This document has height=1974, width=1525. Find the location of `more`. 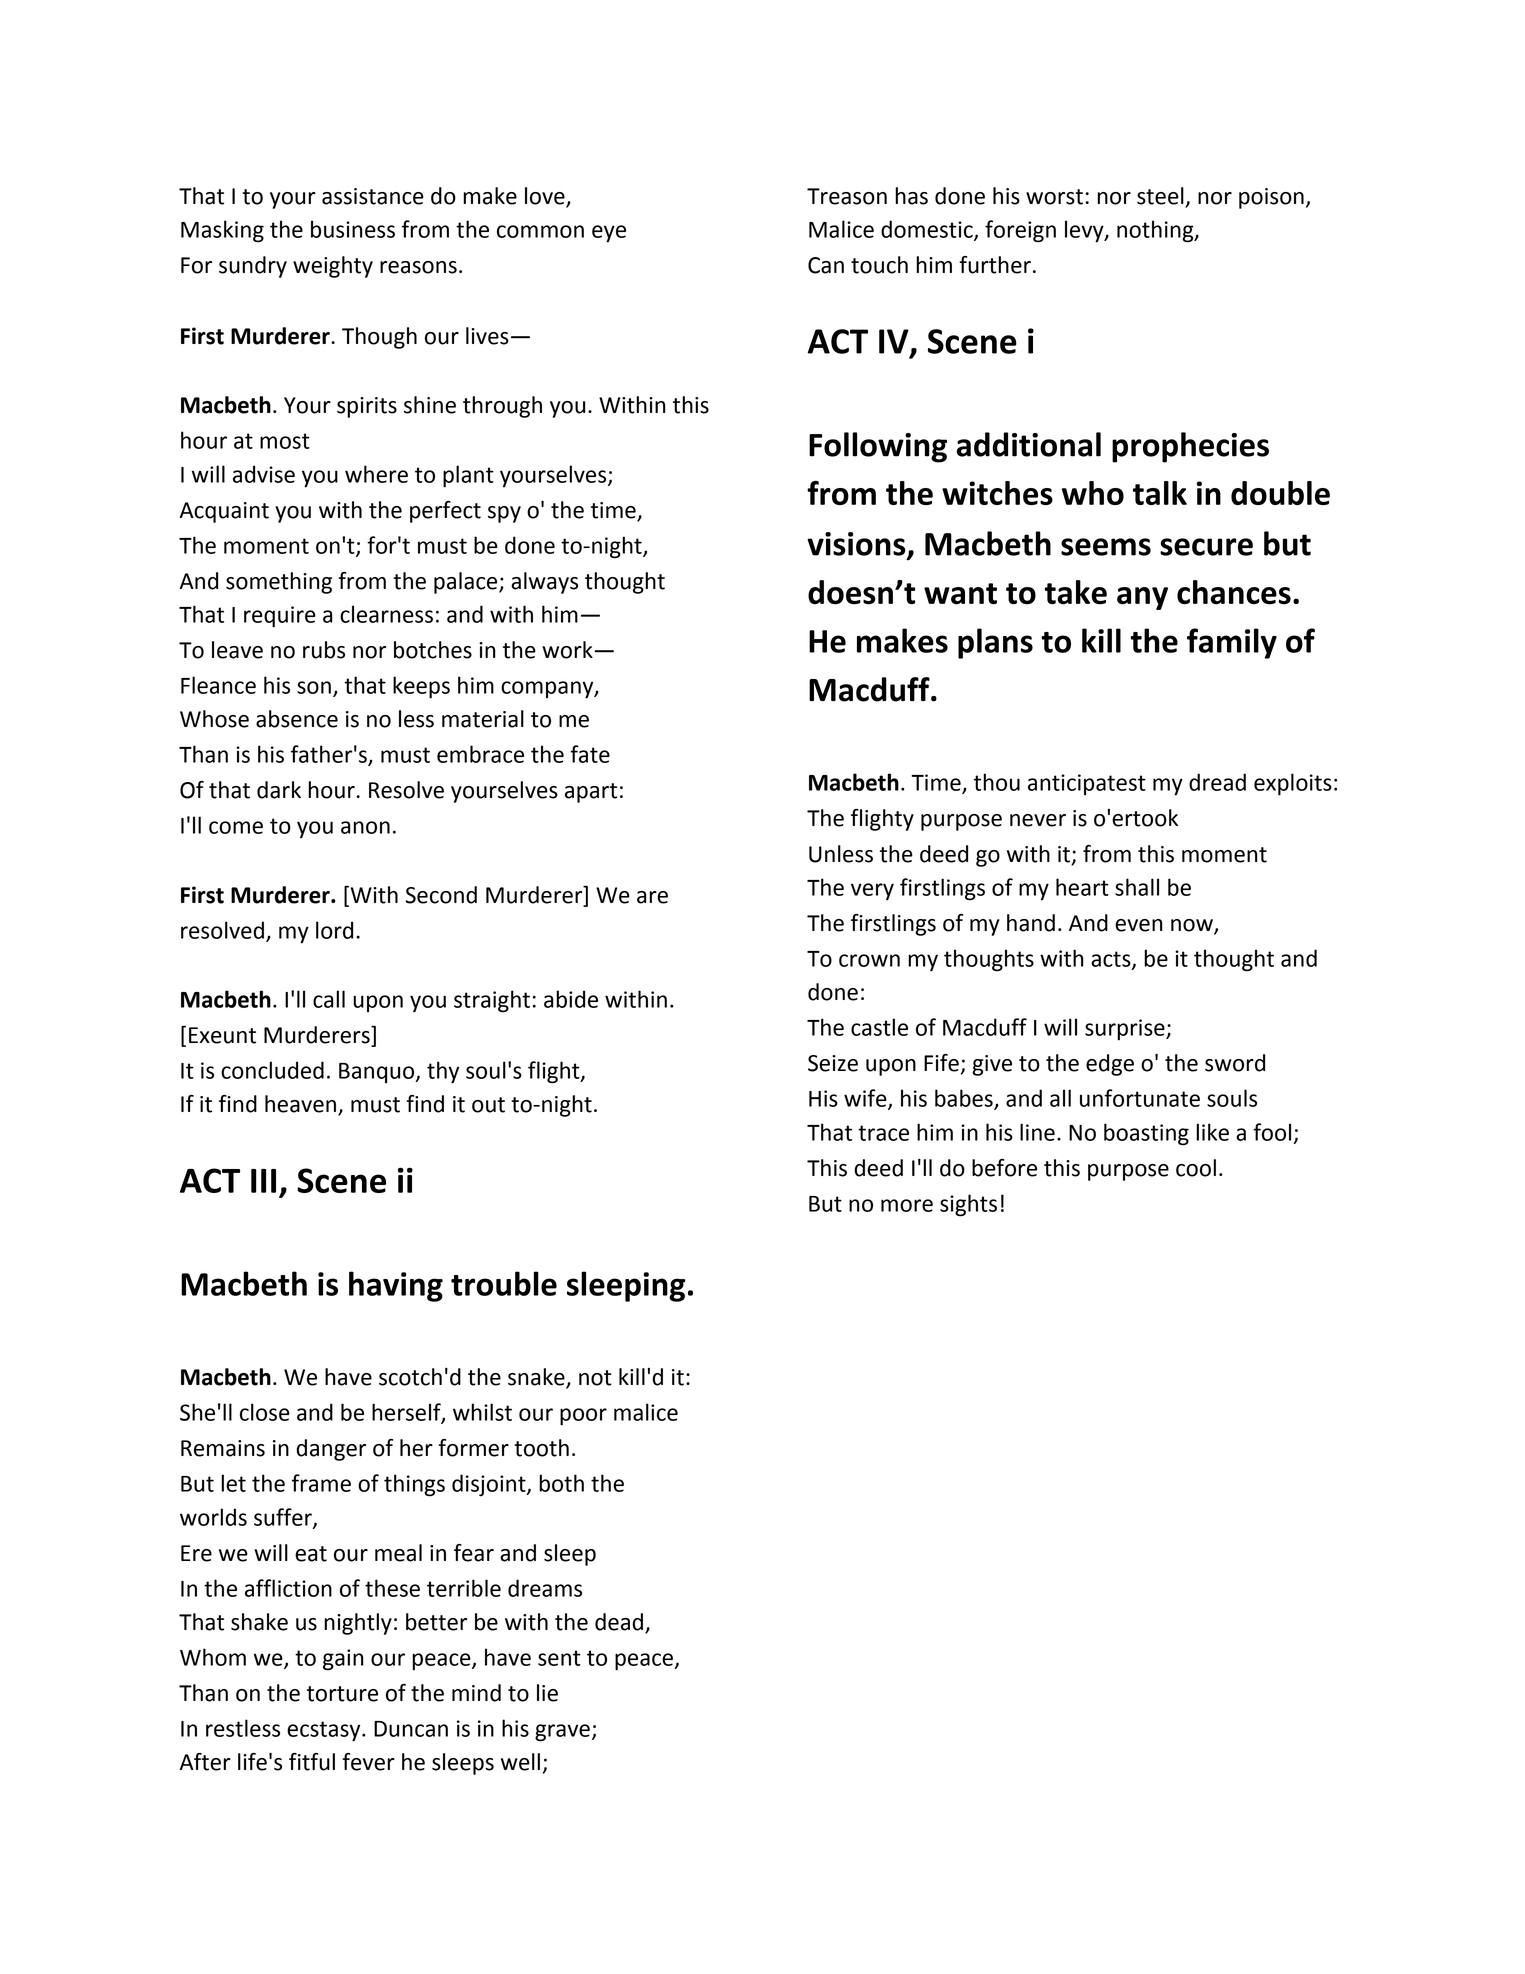

more is located at coordinates (907, 1205).
